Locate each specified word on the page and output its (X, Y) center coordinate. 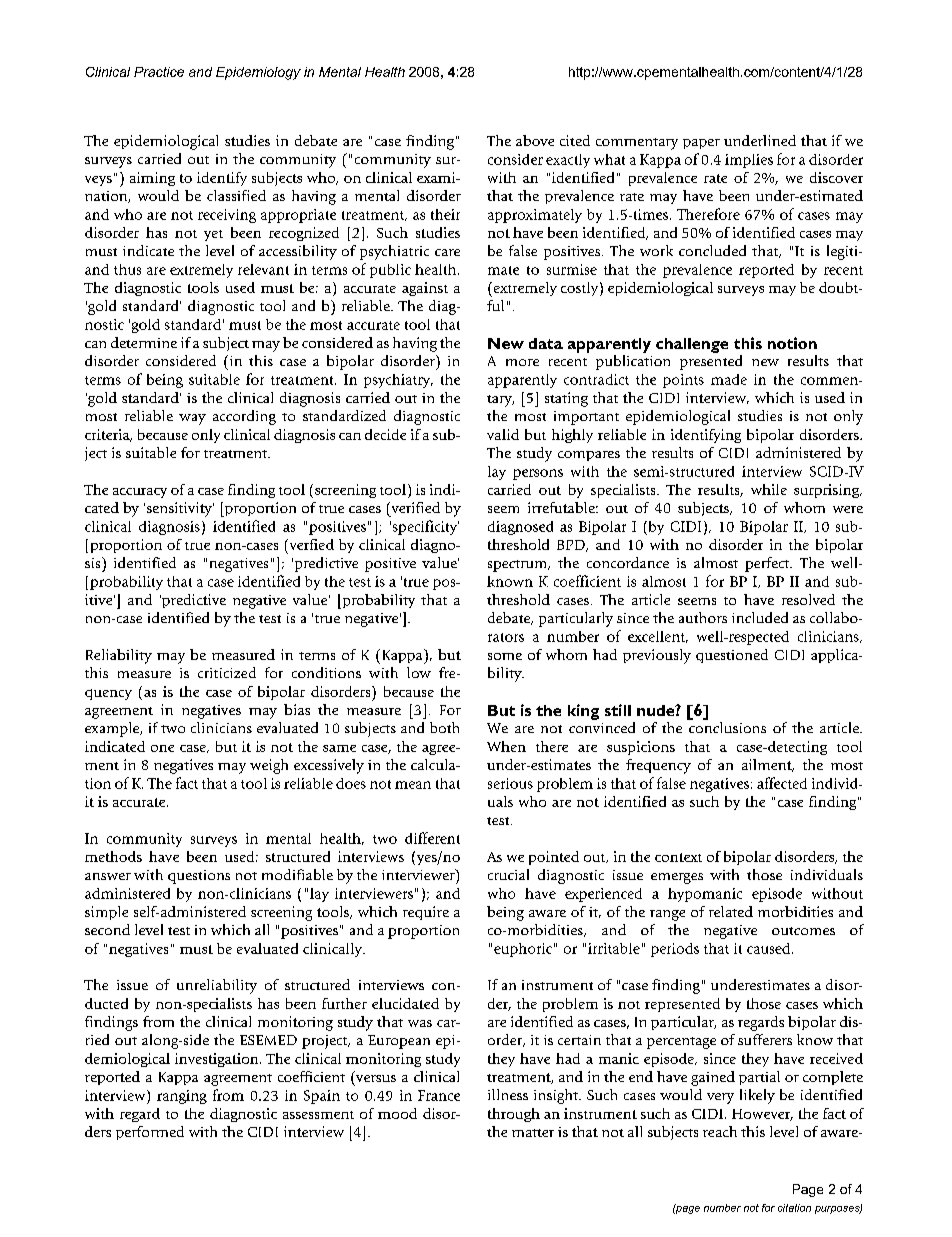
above (535, 140)
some (505, 656)
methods (113, 856)
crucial (508, 874)
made (729, 379)
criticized (227, 672)
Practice (159, 72)
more (522, 362)
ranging (182, 1097)
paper (701, 144)
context (678, 857)
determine (144, 342)
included (760, 617)
